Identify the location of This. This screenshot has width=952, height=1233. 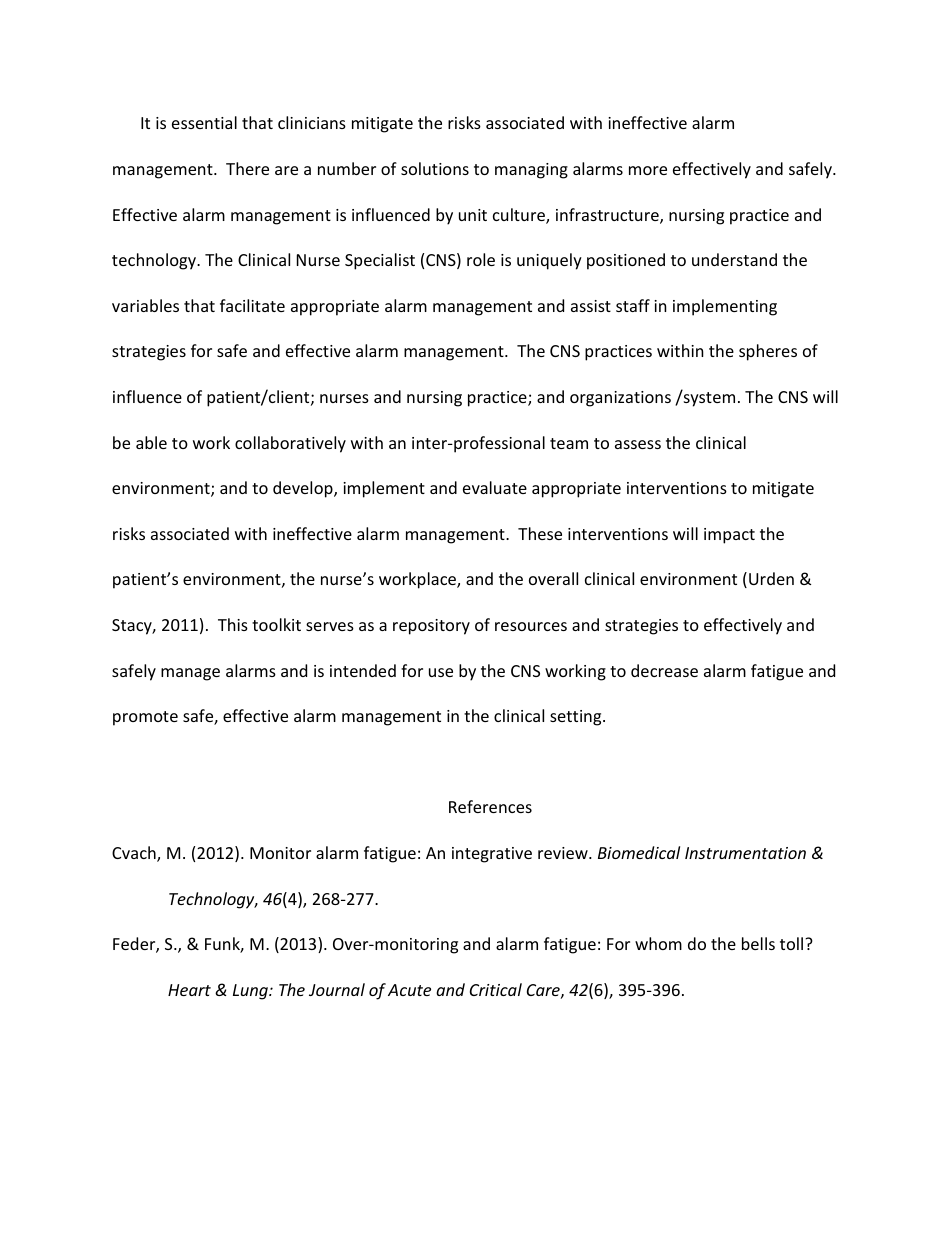
(233, 624).
